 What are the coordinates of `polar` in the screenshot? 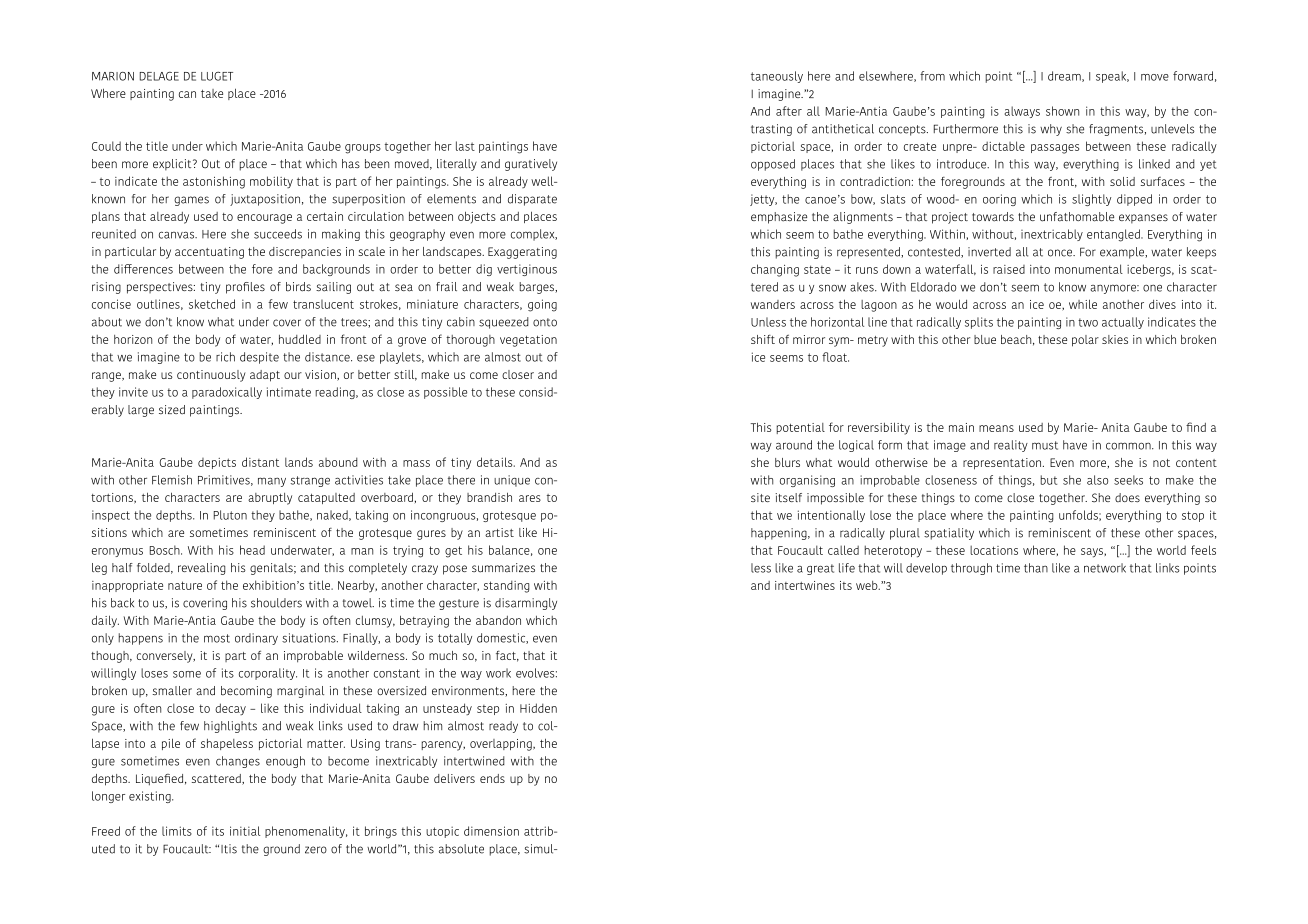 It's located at (1085, 341).
